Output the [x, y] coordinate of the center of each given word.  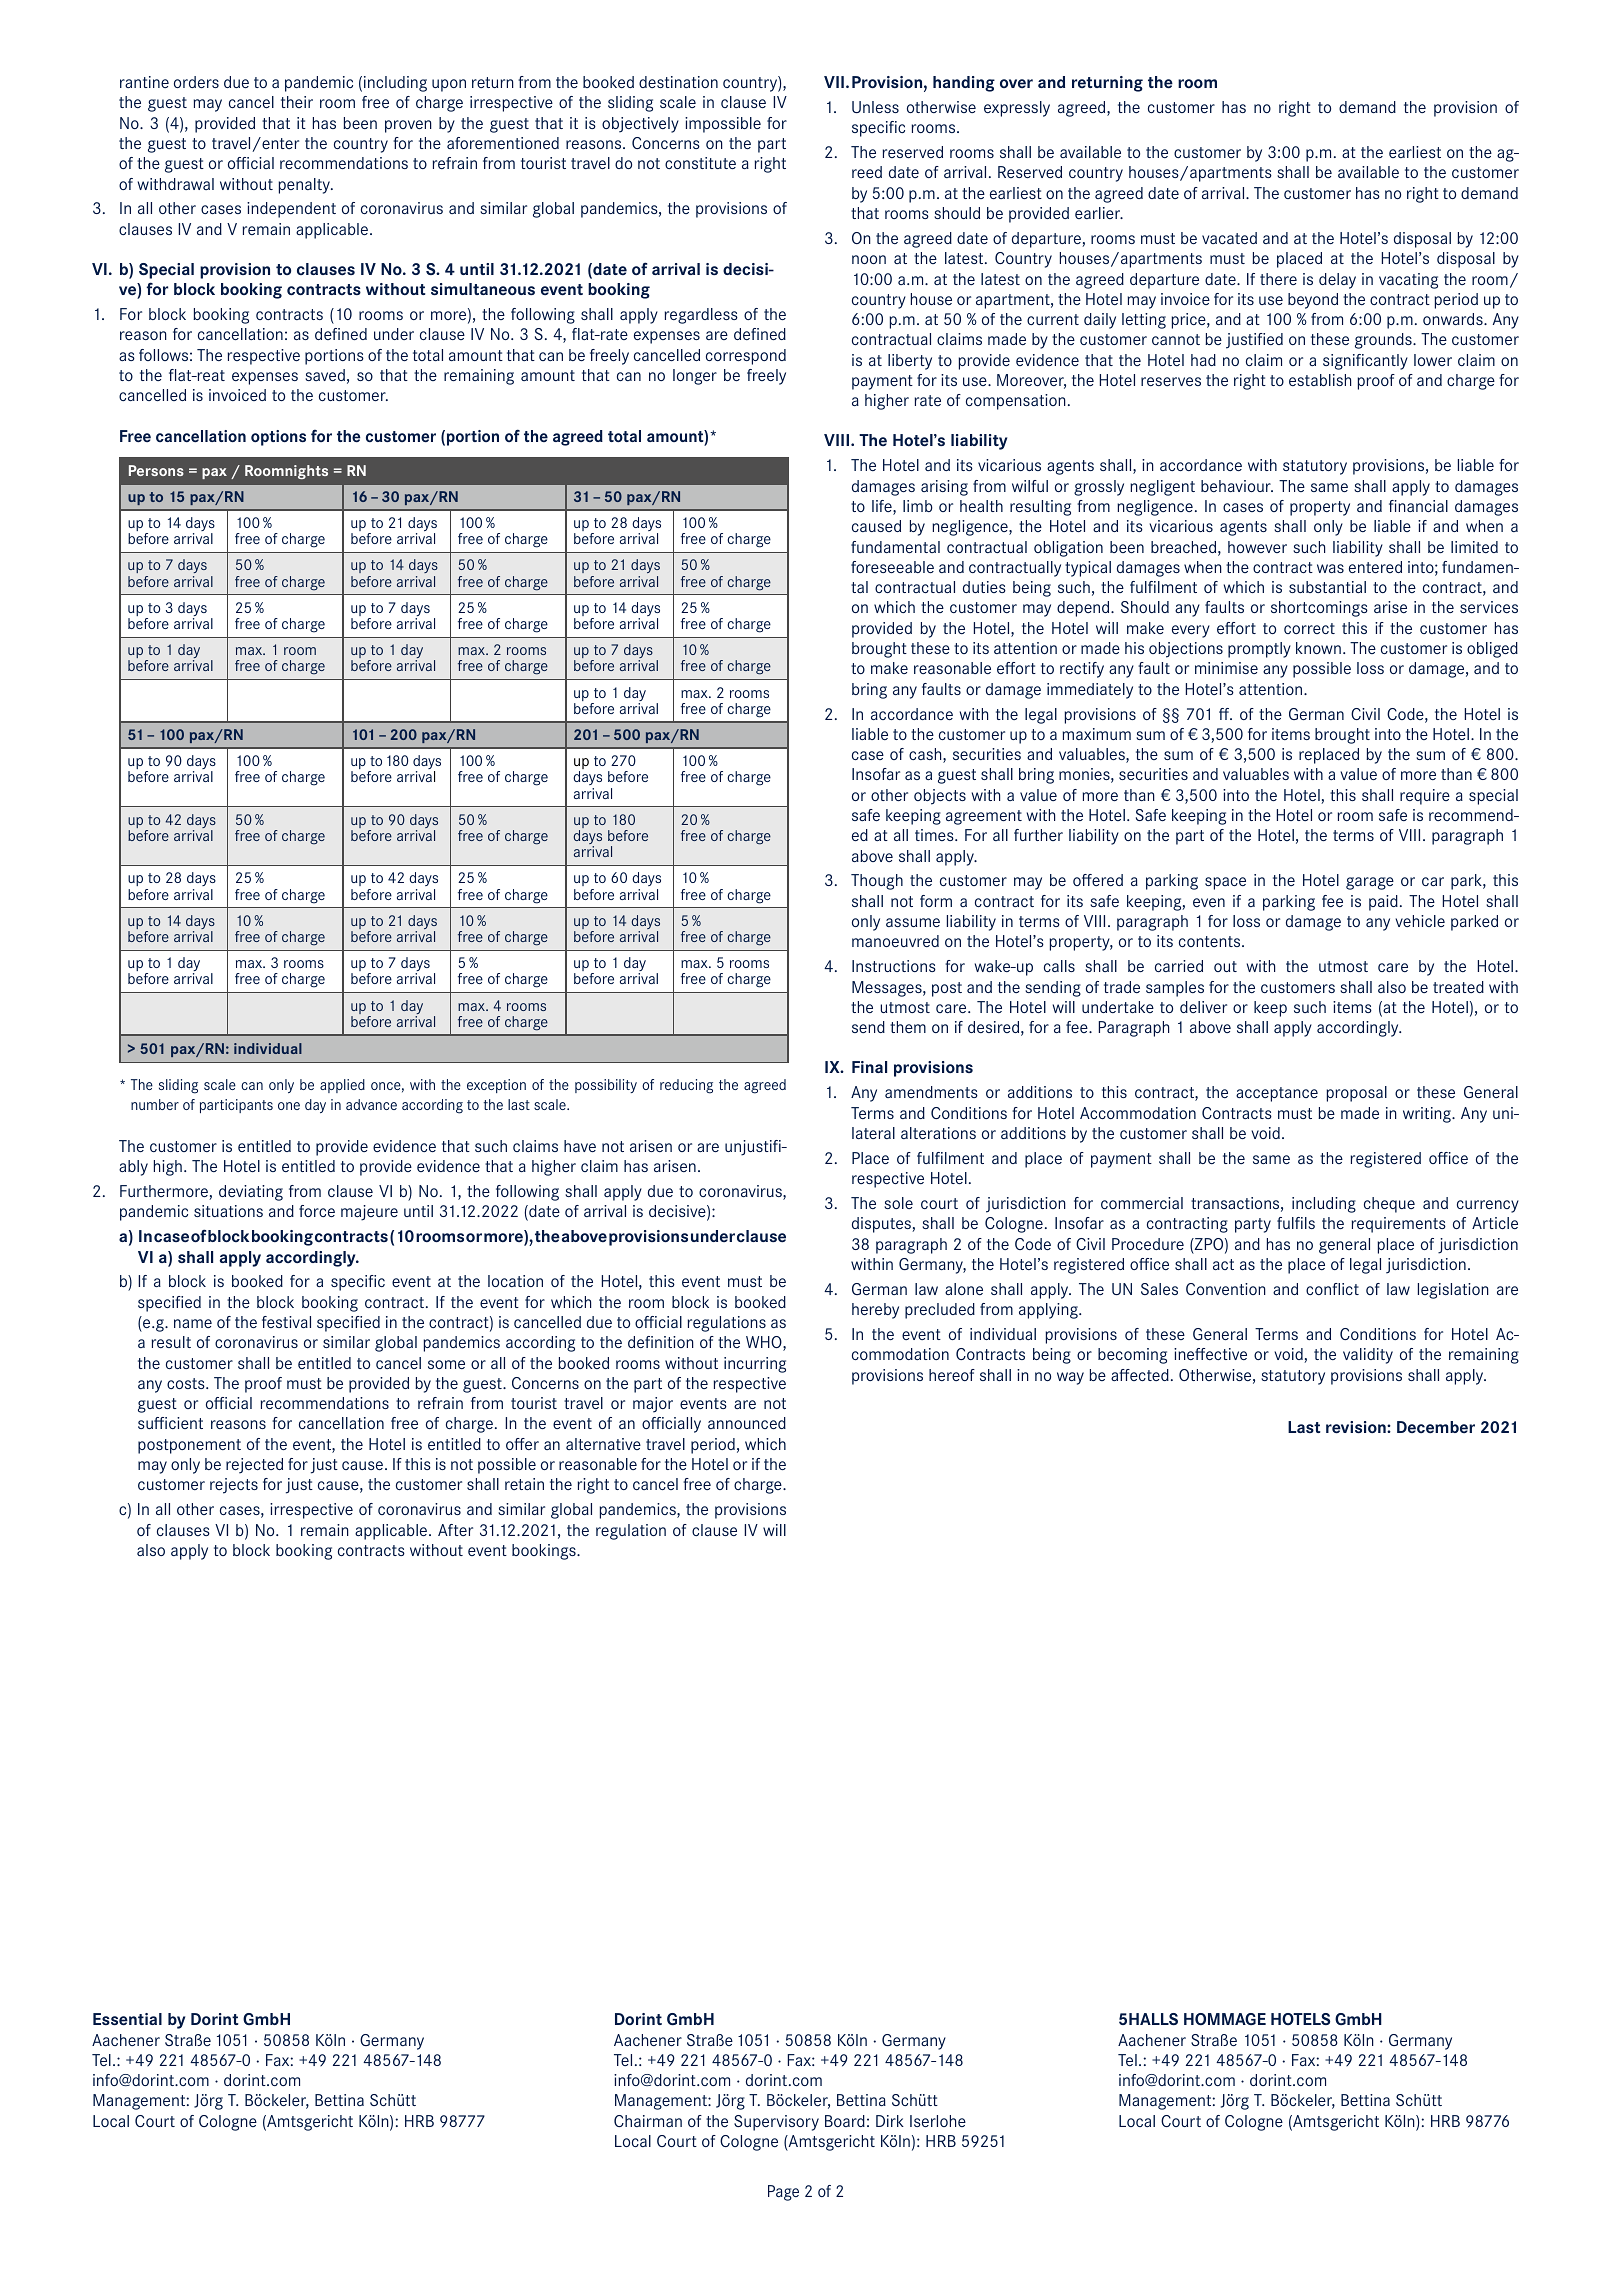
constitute [700, 163]
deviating [251, 1193]
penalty [305, 186]
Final [869, 1067]
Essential [127, 2019]
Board [845, 2121]
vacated [1229, 238]
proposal [1356, 1094]
